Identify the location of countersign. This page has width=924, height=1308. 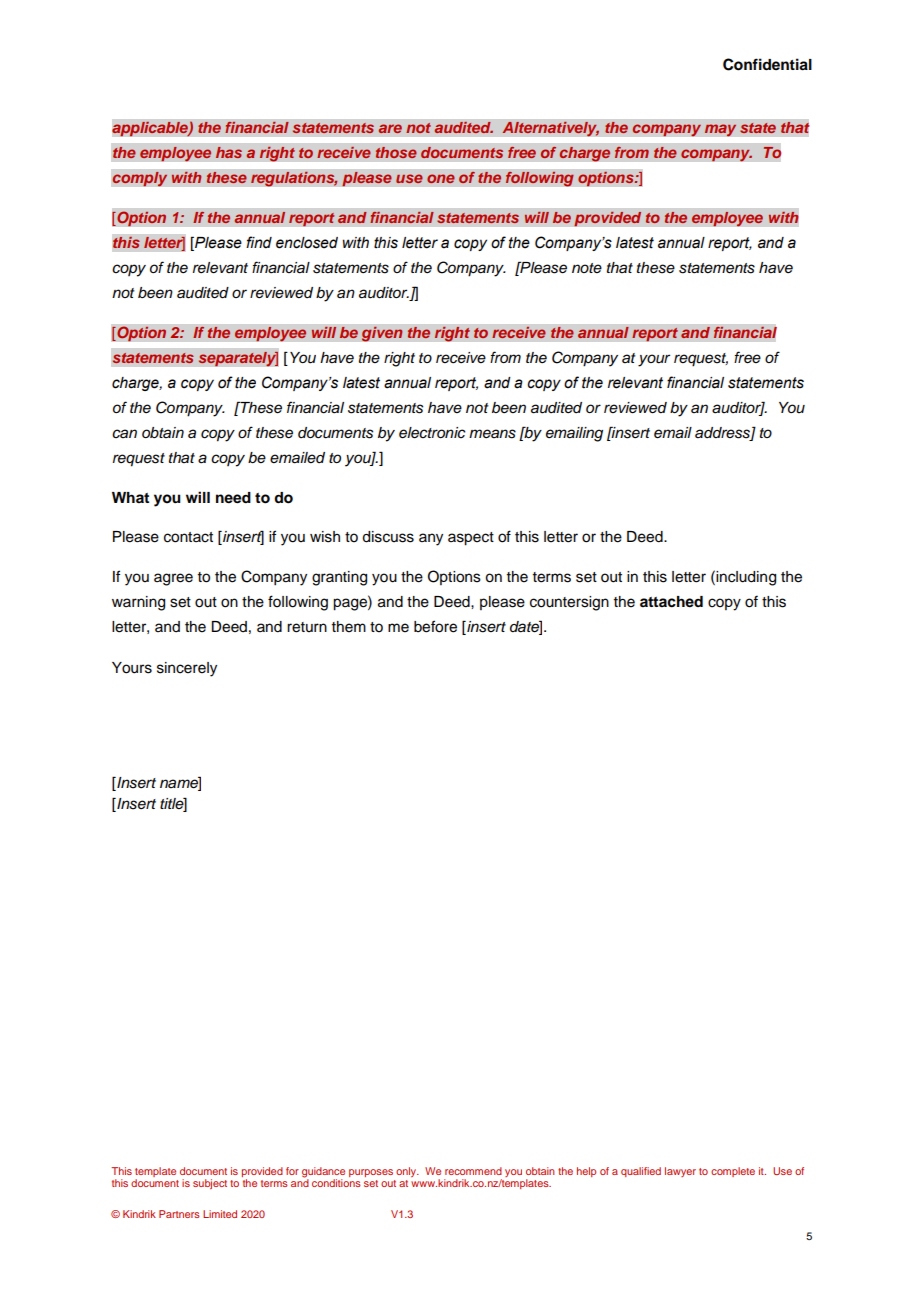
(569, 603).
